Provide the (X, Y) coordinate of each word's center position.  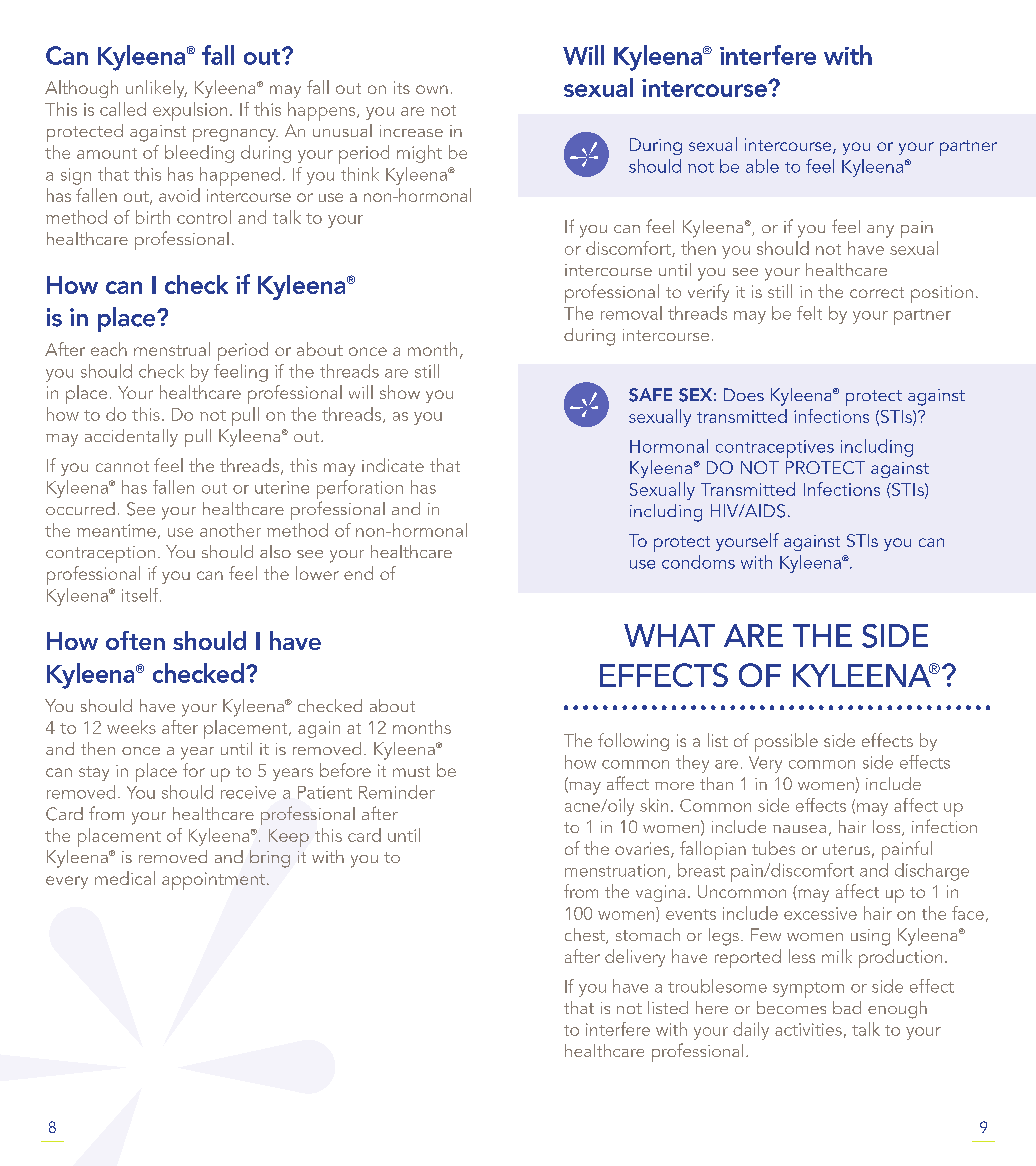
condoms (698, 562)
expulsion (190, 111)
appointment (213, 881)
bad (847, 1007)
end (358, 573)
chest (586, 936)
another (230, 530)
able (762, 166)
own (432, 89)
